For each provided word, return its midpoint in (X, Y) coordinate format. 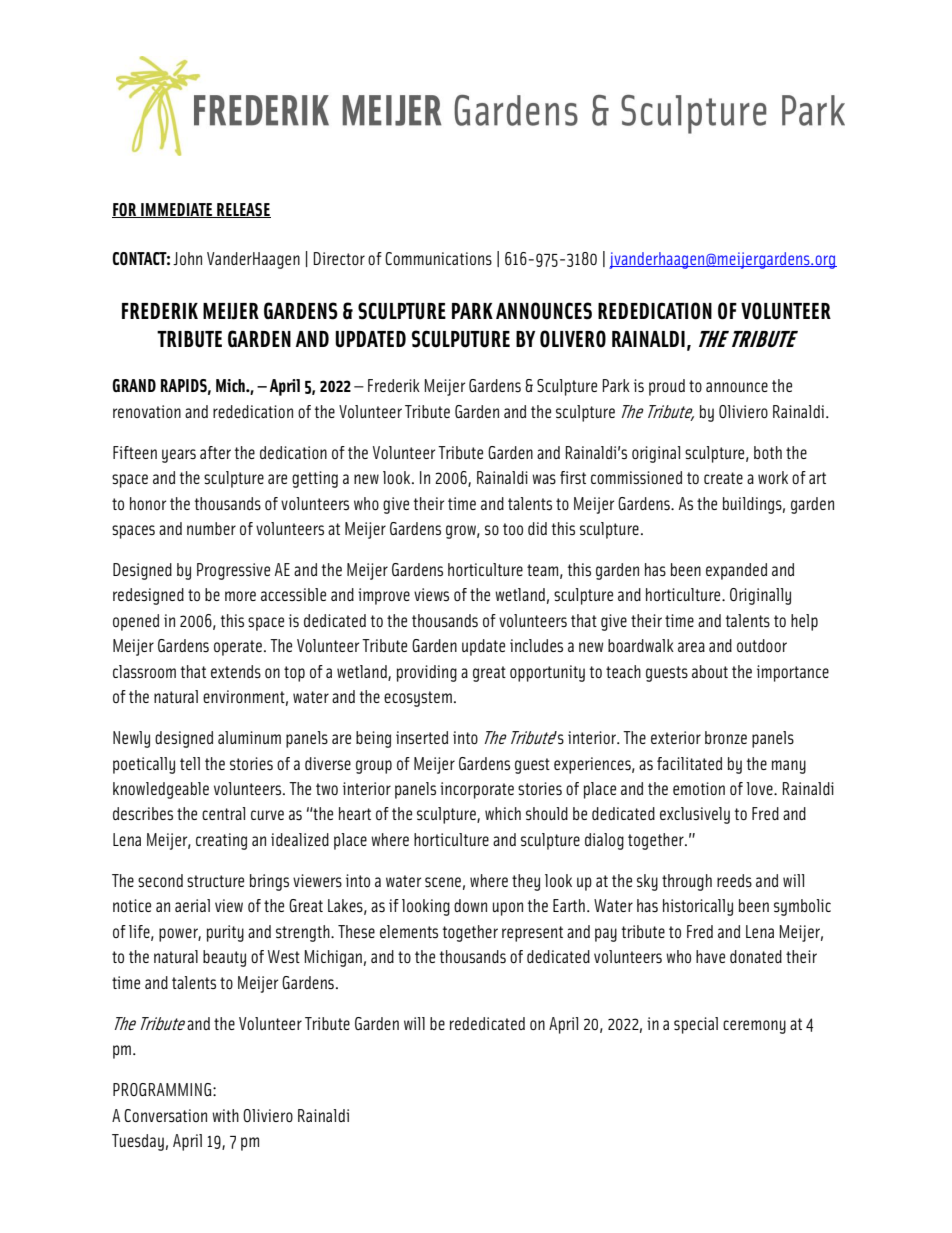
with (225, 1115)
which (503, 813)
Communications (438, 258)
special (696, 1025)
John (187, 258)
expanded (736, 571)
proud (667, 387)
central (223, 813)
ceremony (754, 1027)
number (211, 528)
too (513, 529)
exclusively (695, 815)
